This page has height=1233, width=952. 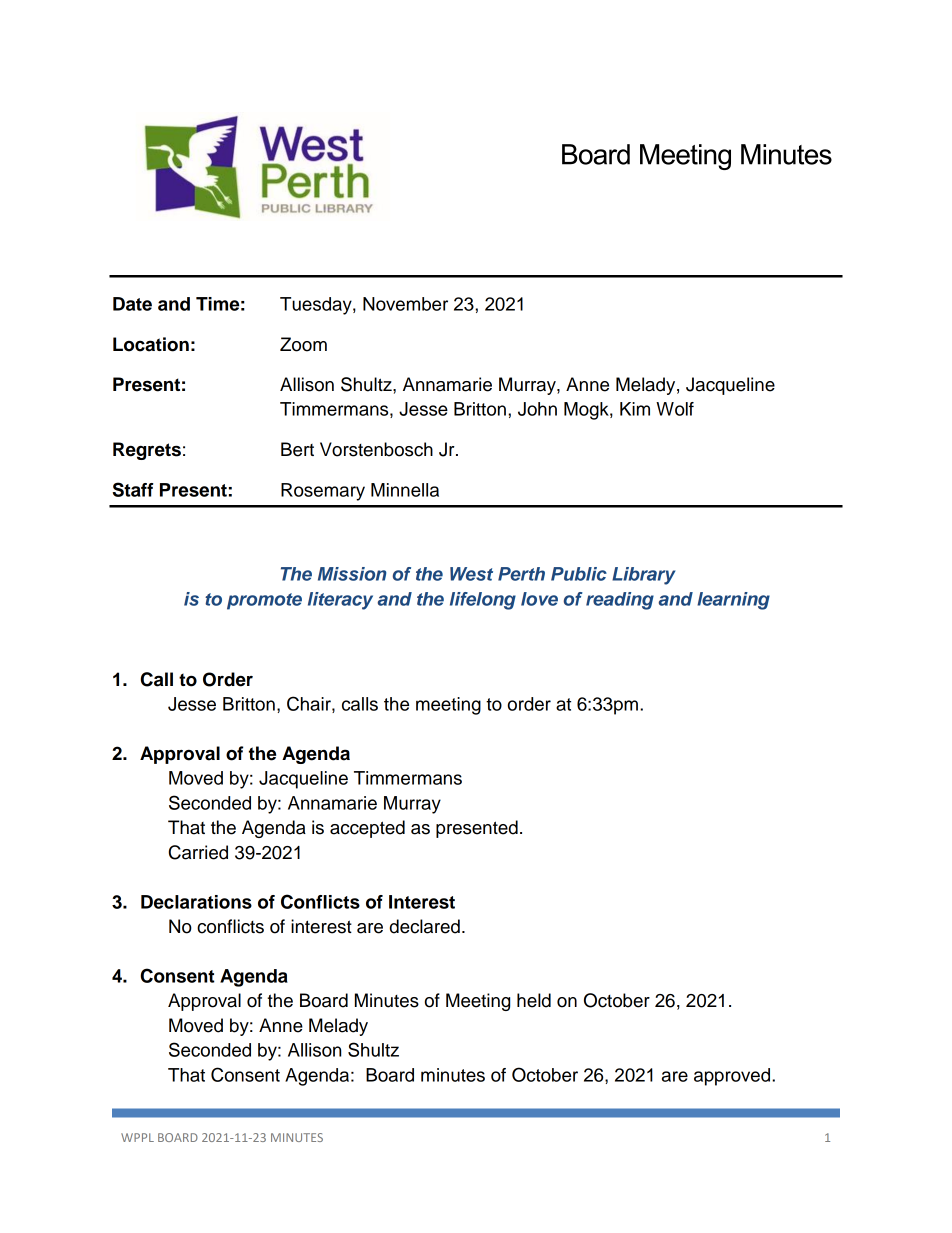 I want to click on Kim, so click(x=635, y=409).
